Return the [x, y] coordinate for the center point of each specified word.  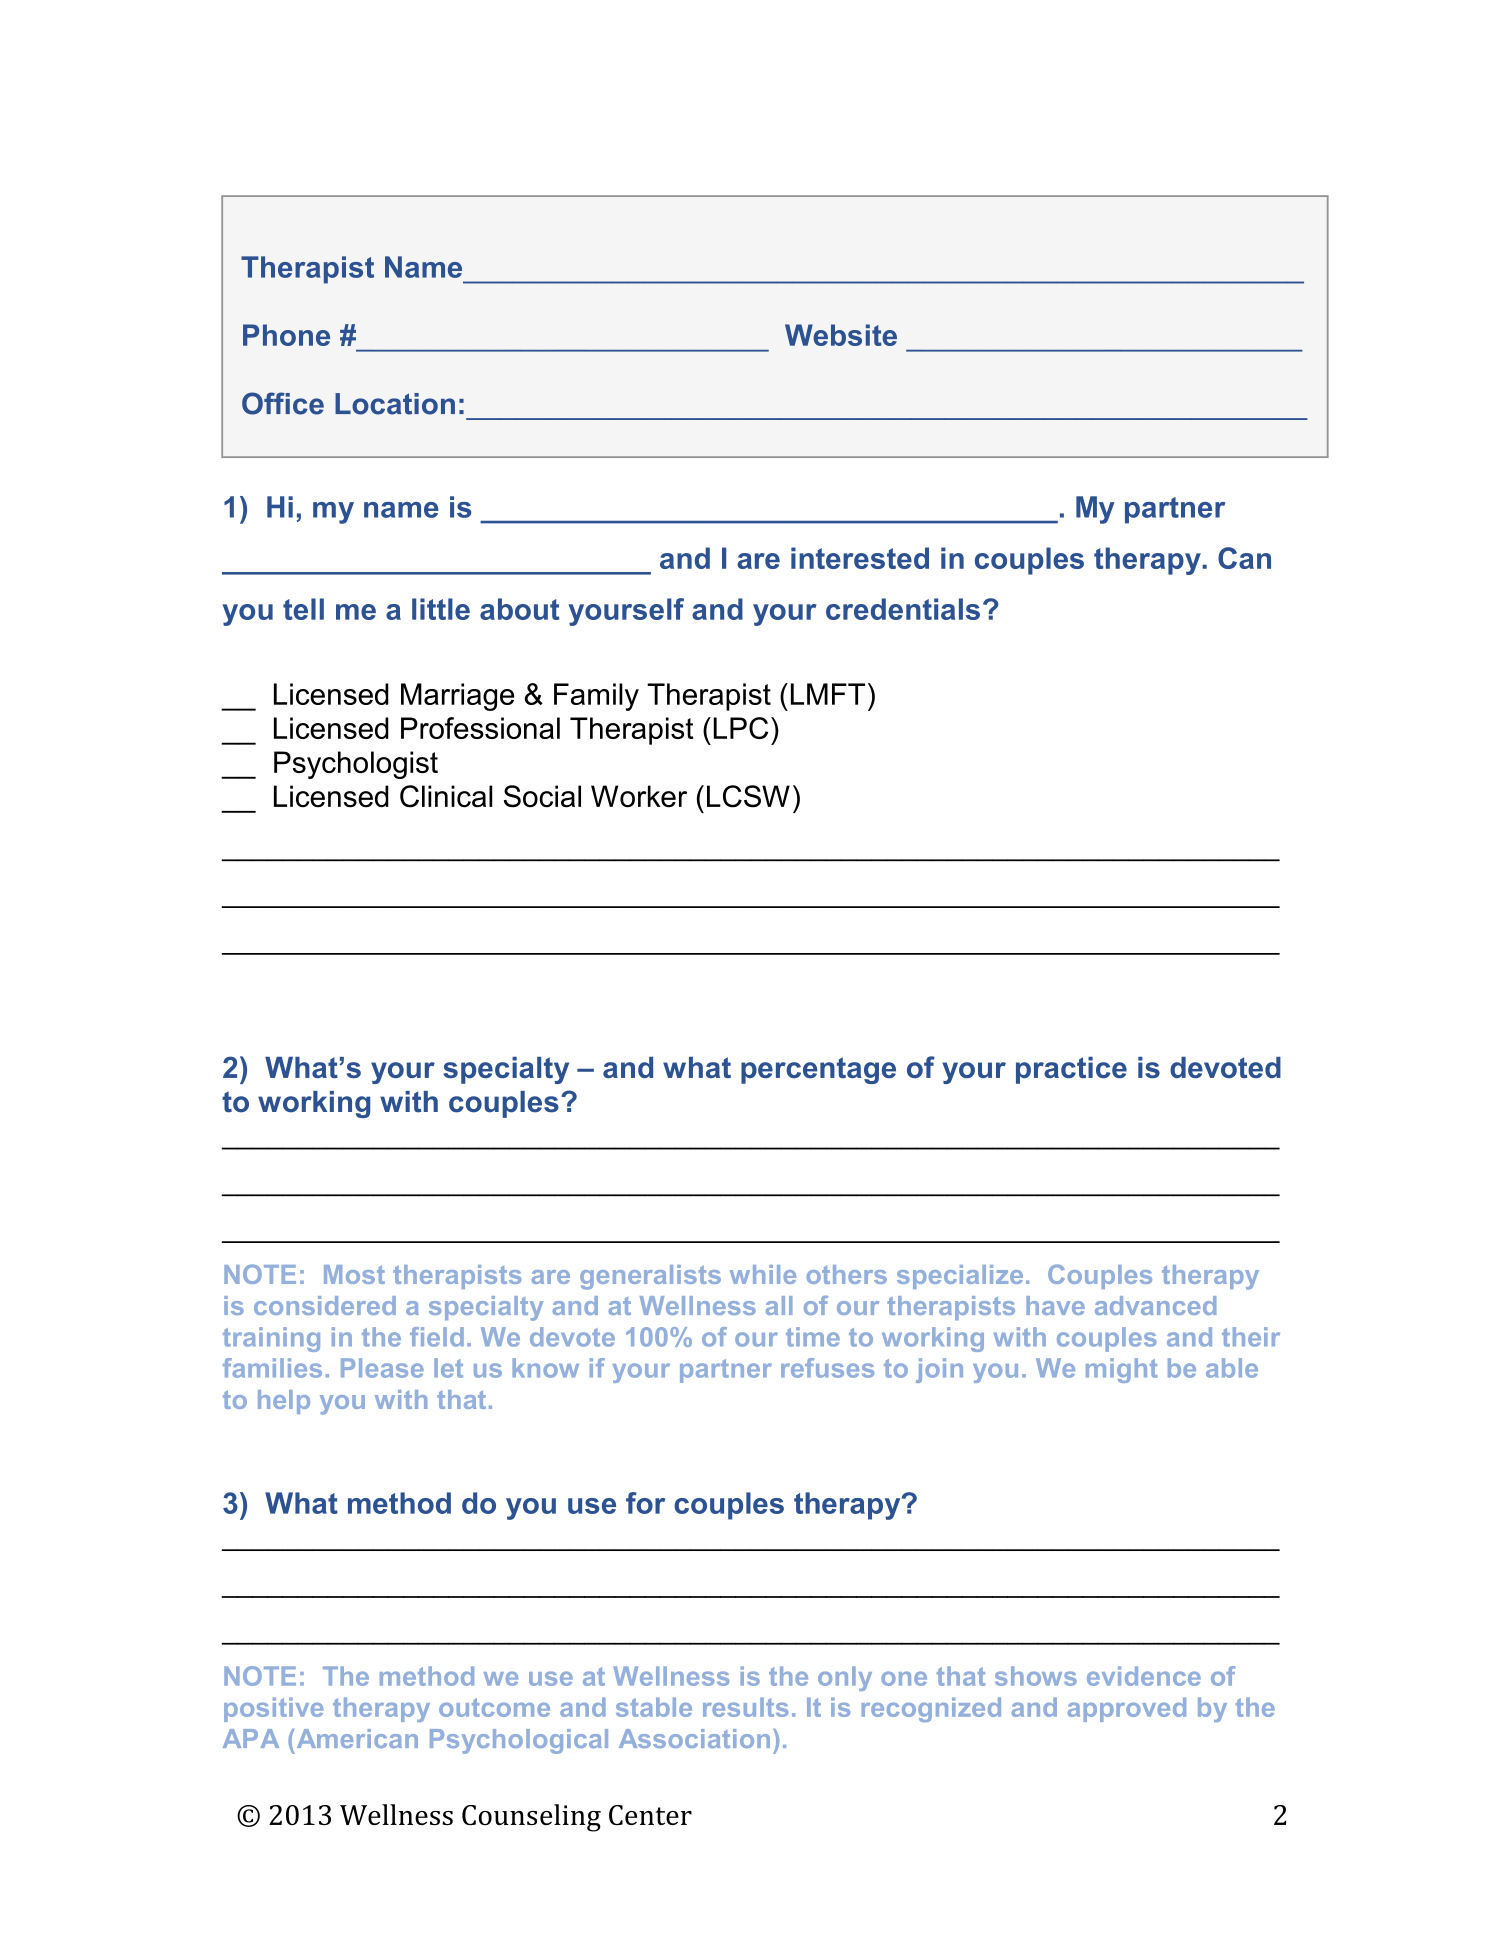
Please [382, 1368]
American [357, 1738]
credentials [903, 609]
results [745, 1707]
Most [354, 1274]
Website [841, 335]
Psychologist [356, 765]
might [1122, 1370]
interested [860, 558]
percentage [818, 1070]
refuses [827, 1368]
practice [1071, 1070]
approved [1127, 1709]
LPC [740, 728]
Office [283, 403]
